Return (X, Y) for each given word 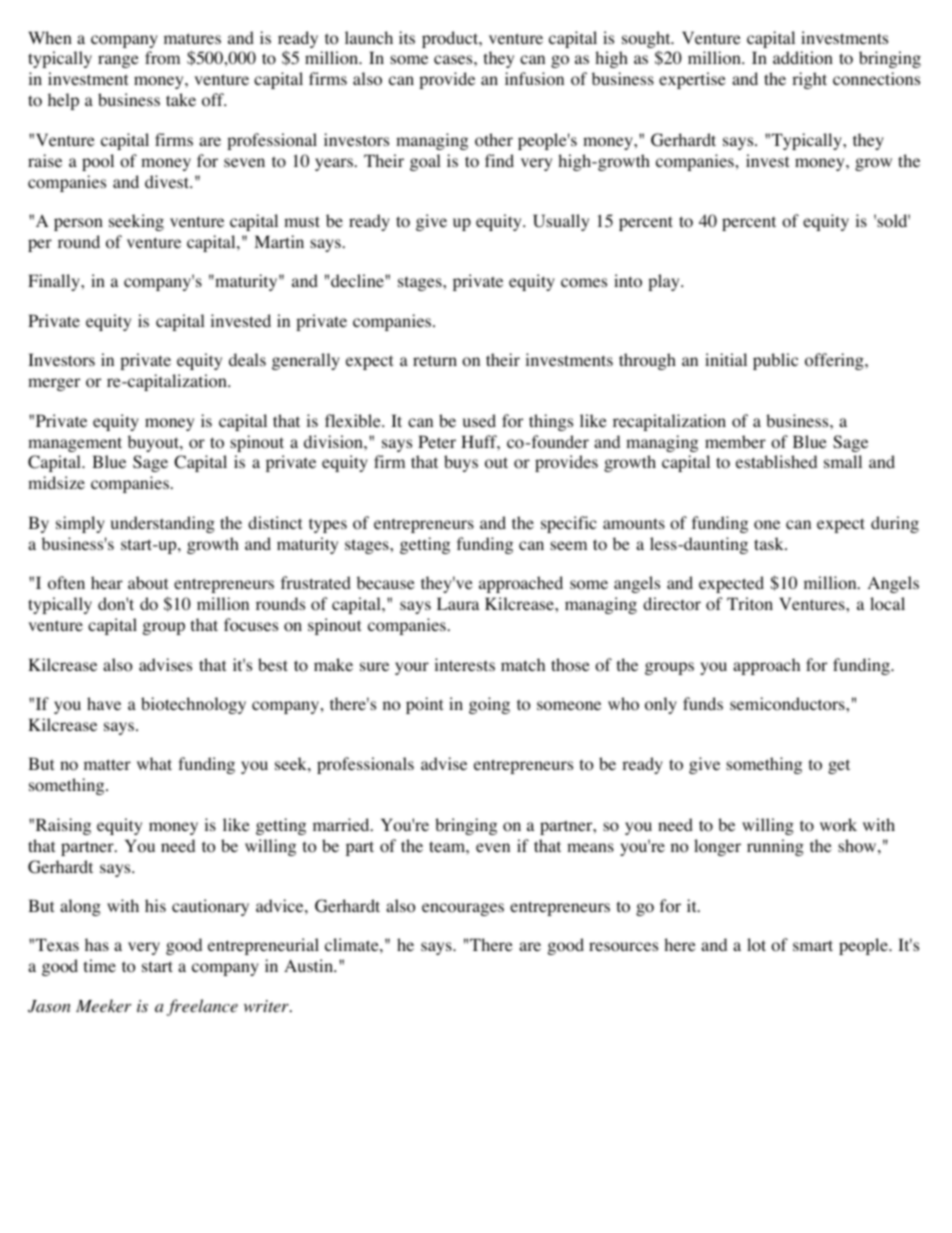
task (770, 543)
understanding (163, 524)
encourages (463, 909)
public (775, 361)
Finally (55, 282)
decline (358, 280)
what (154, 763)
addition (803, 58)
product (451, 39)
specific (569, 524)
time (100, 965)
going (489, 705)
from (162, 58)
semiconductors (788, 704)
